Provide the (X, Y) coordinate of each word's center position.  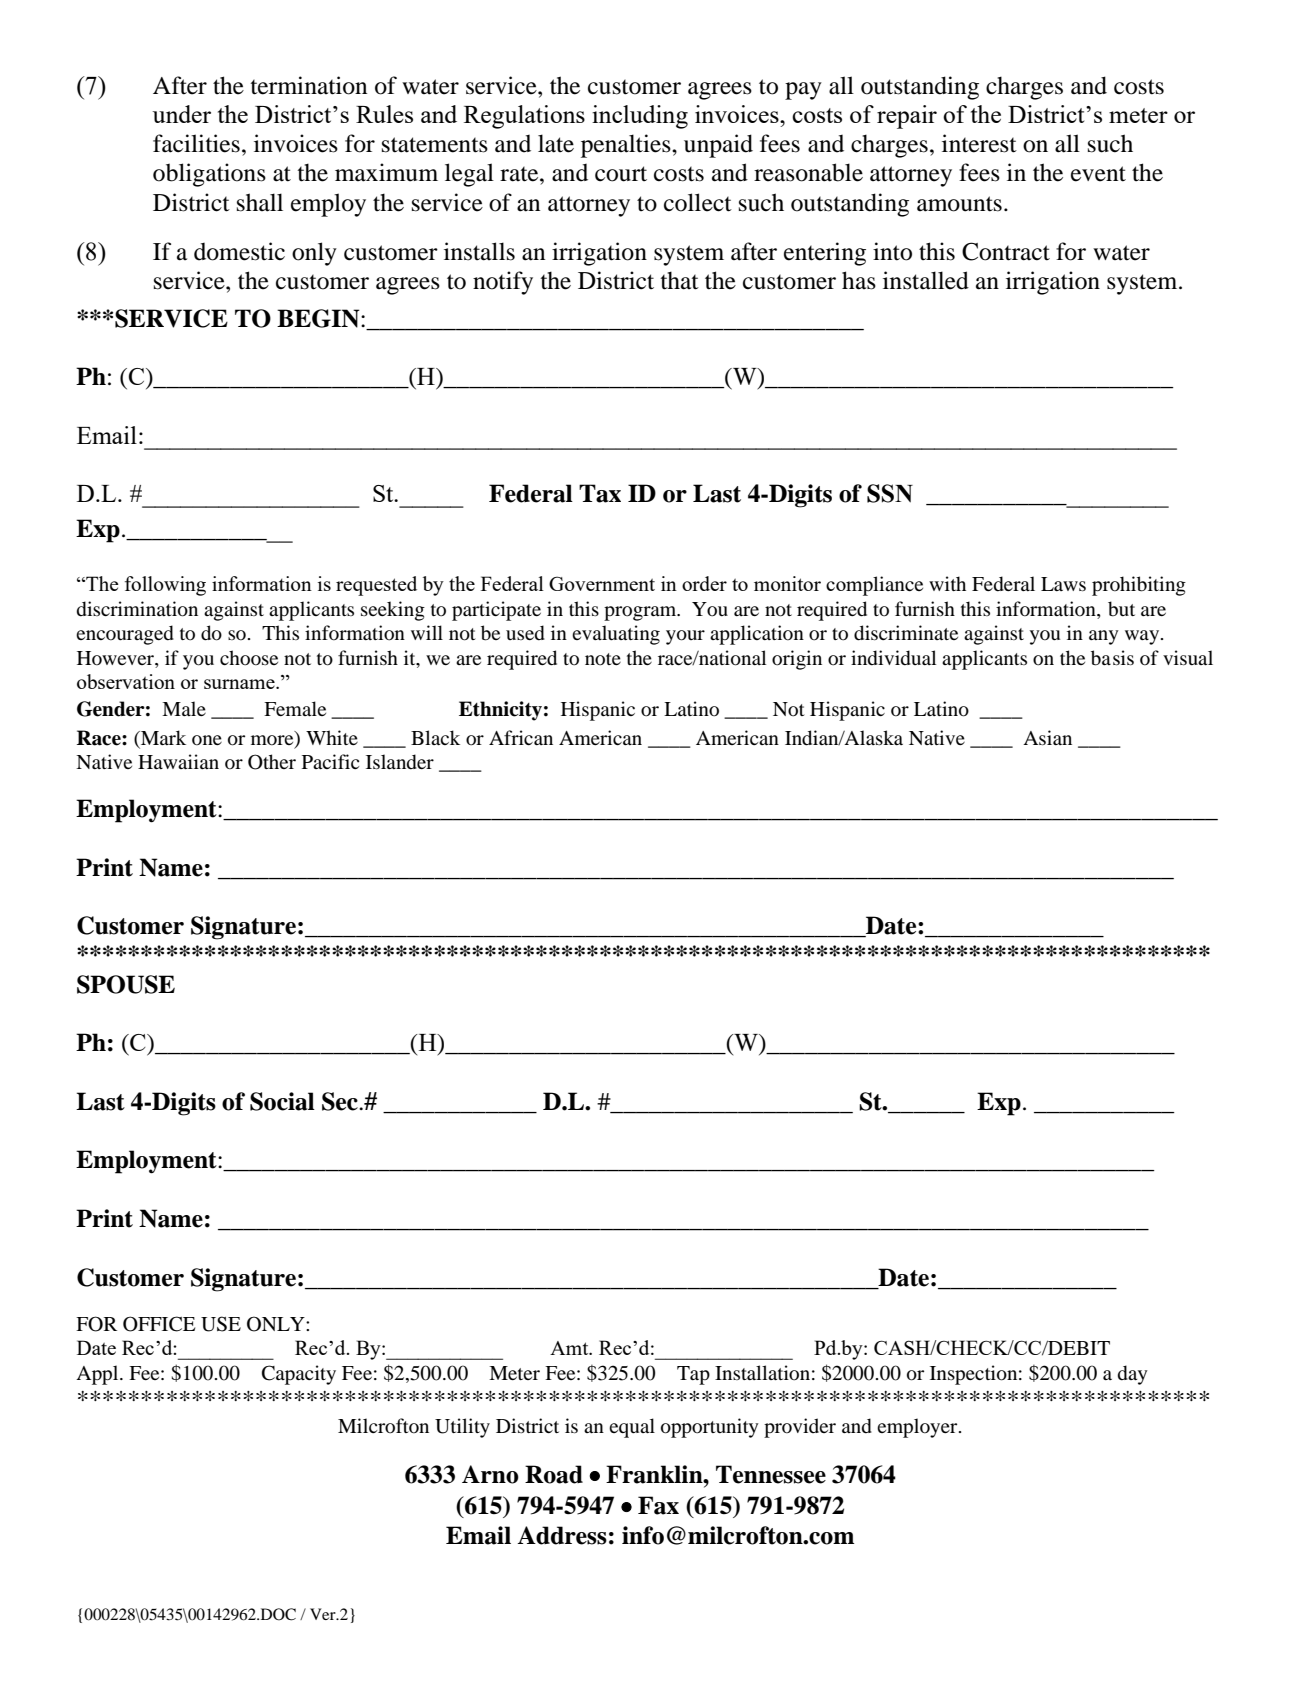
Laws (1063, 584)
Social (282, 1101)
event (1098, 174)
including (640, 117)
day (1133, 1375)
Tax (600, 493)
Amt (570, 1348)
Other (272, 762)
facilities (196, 143)
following (165, 586)
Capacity (299, 1375)
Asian (1047, 737)
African (521, 737)
